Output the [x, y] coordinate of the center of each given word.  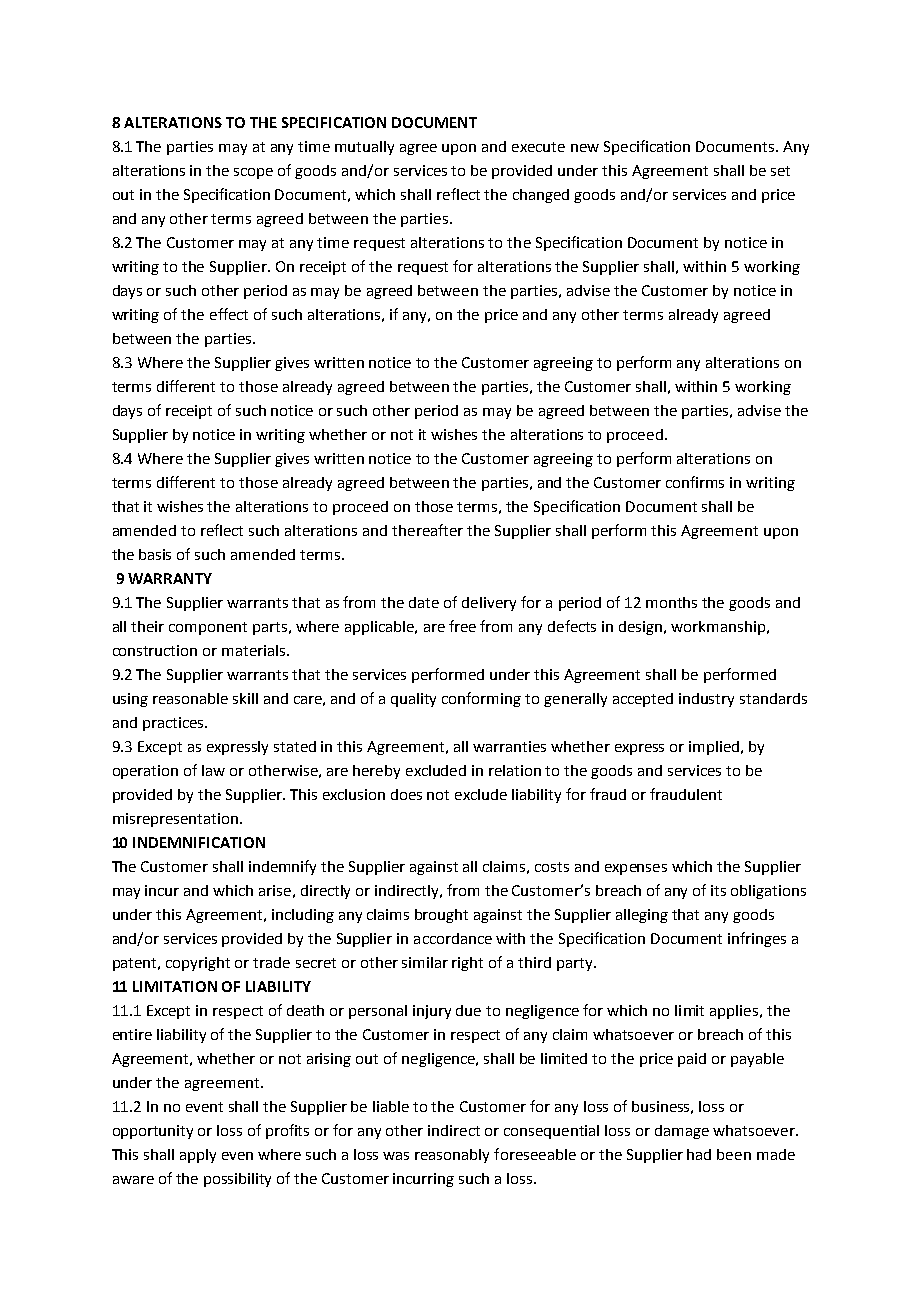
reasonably [452, 1156]
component [208, 628]
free [462, 626]
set [780, 171]
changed [541, 196]
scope [253, 173]
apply [198, 1156]
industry [706, 700]
